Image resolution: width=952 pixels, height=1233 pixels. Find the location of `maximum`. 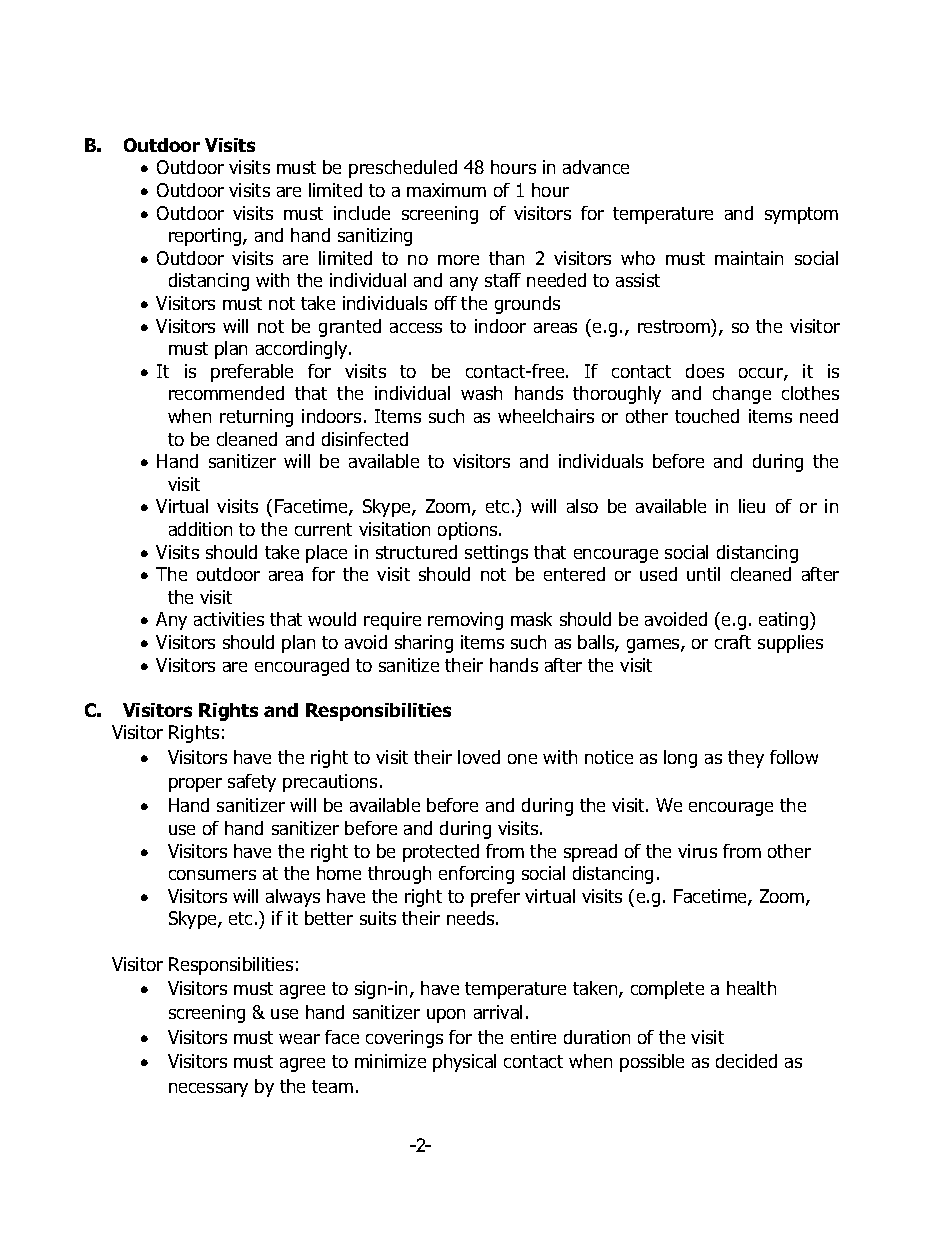

maximum is located at coordinates (446, 190).
